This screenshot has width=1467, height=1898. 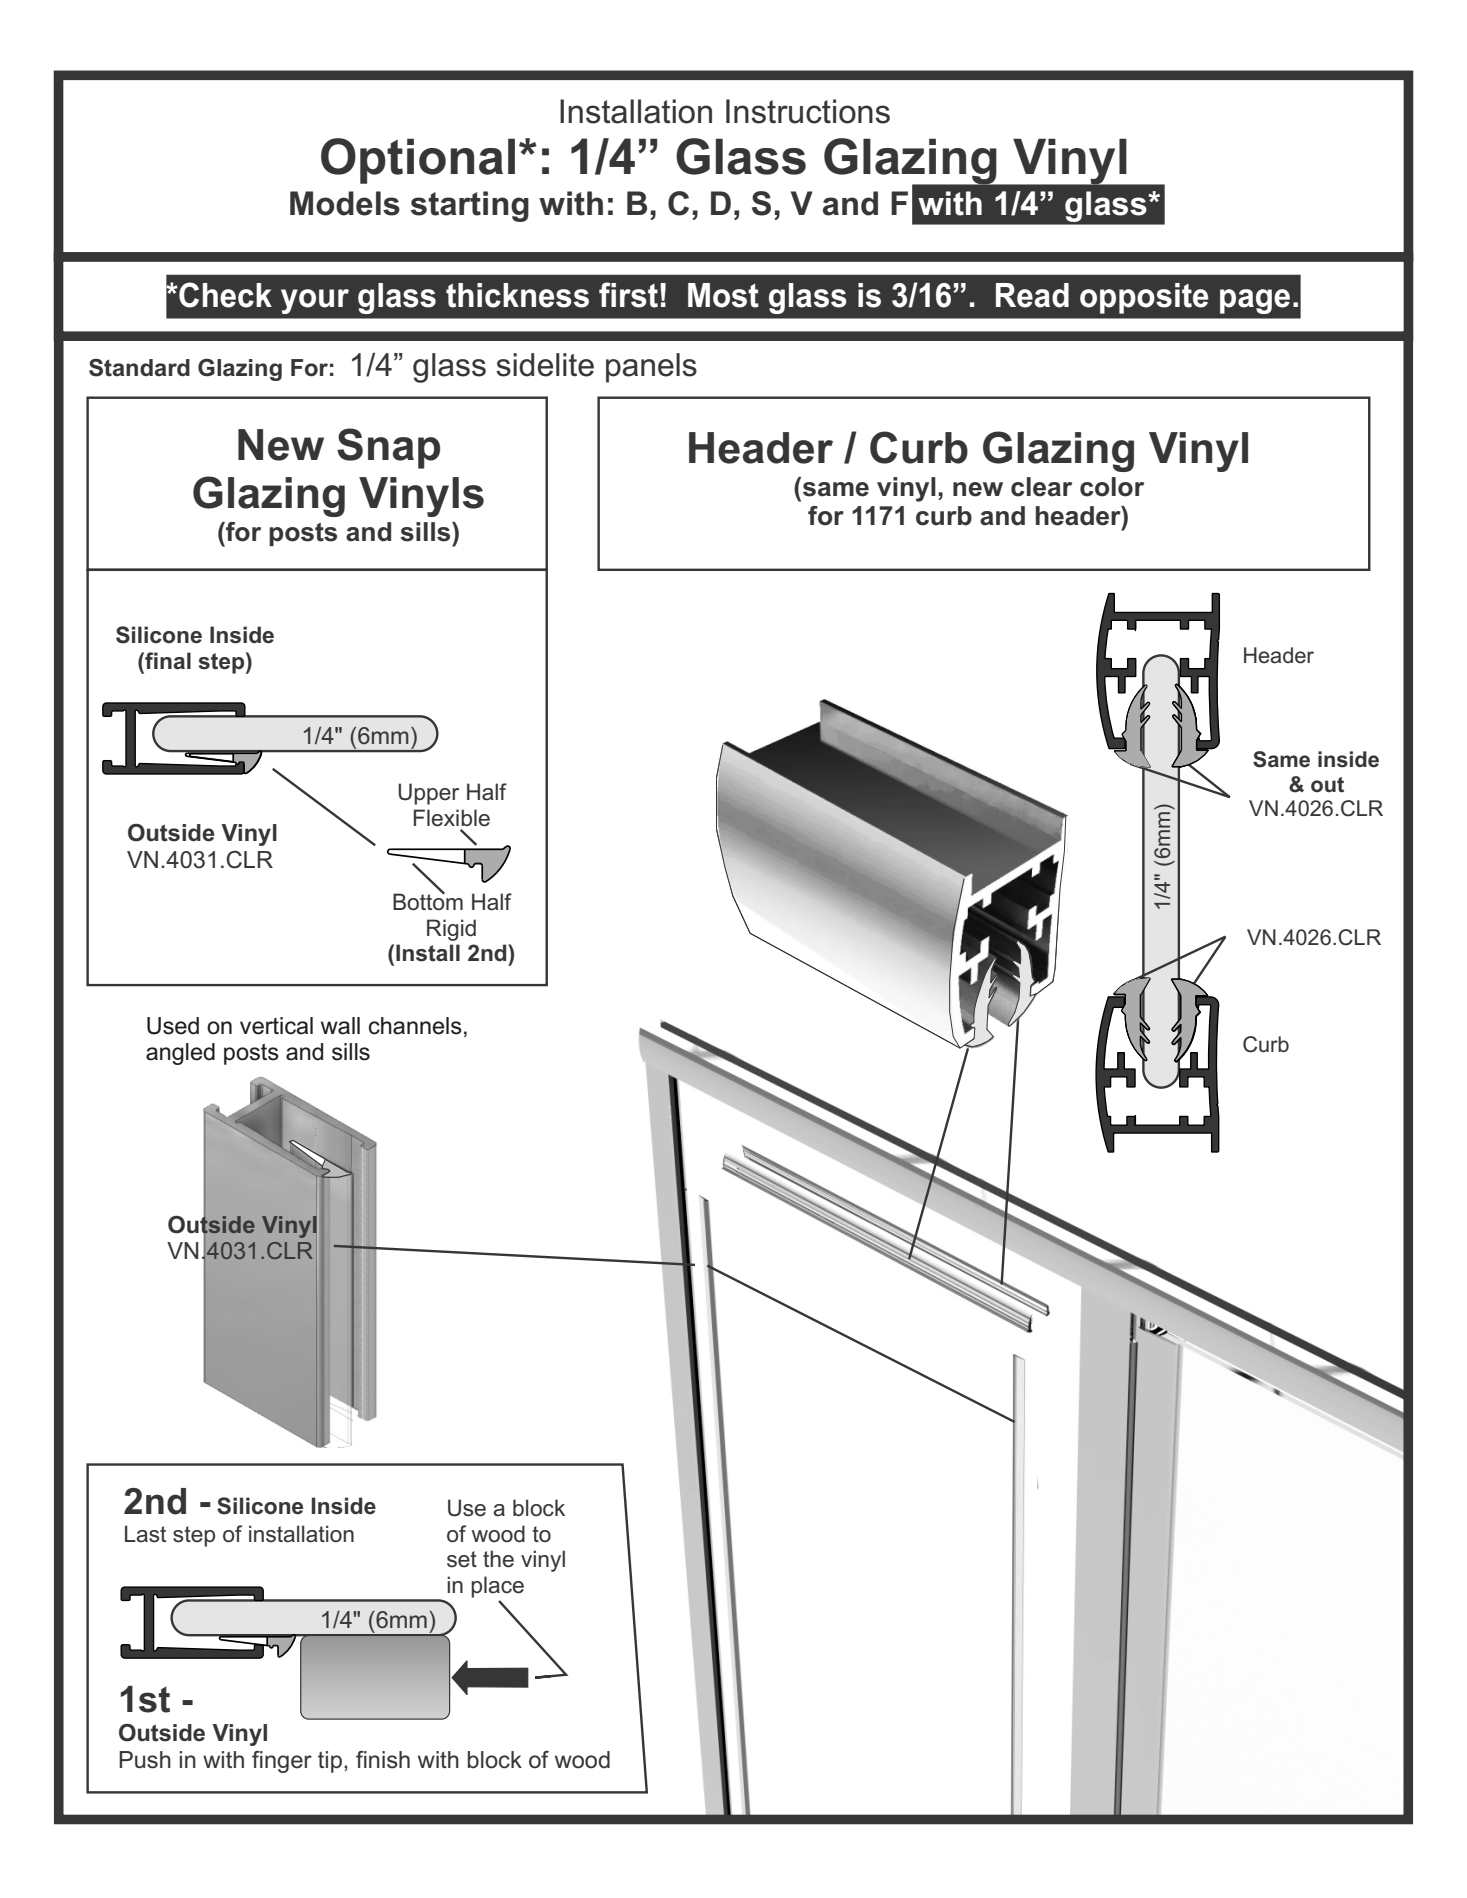 What do you see at coordinates (276, 1026) in the screenshot?
I see `vertical` at bounding box center [276, 1026].
